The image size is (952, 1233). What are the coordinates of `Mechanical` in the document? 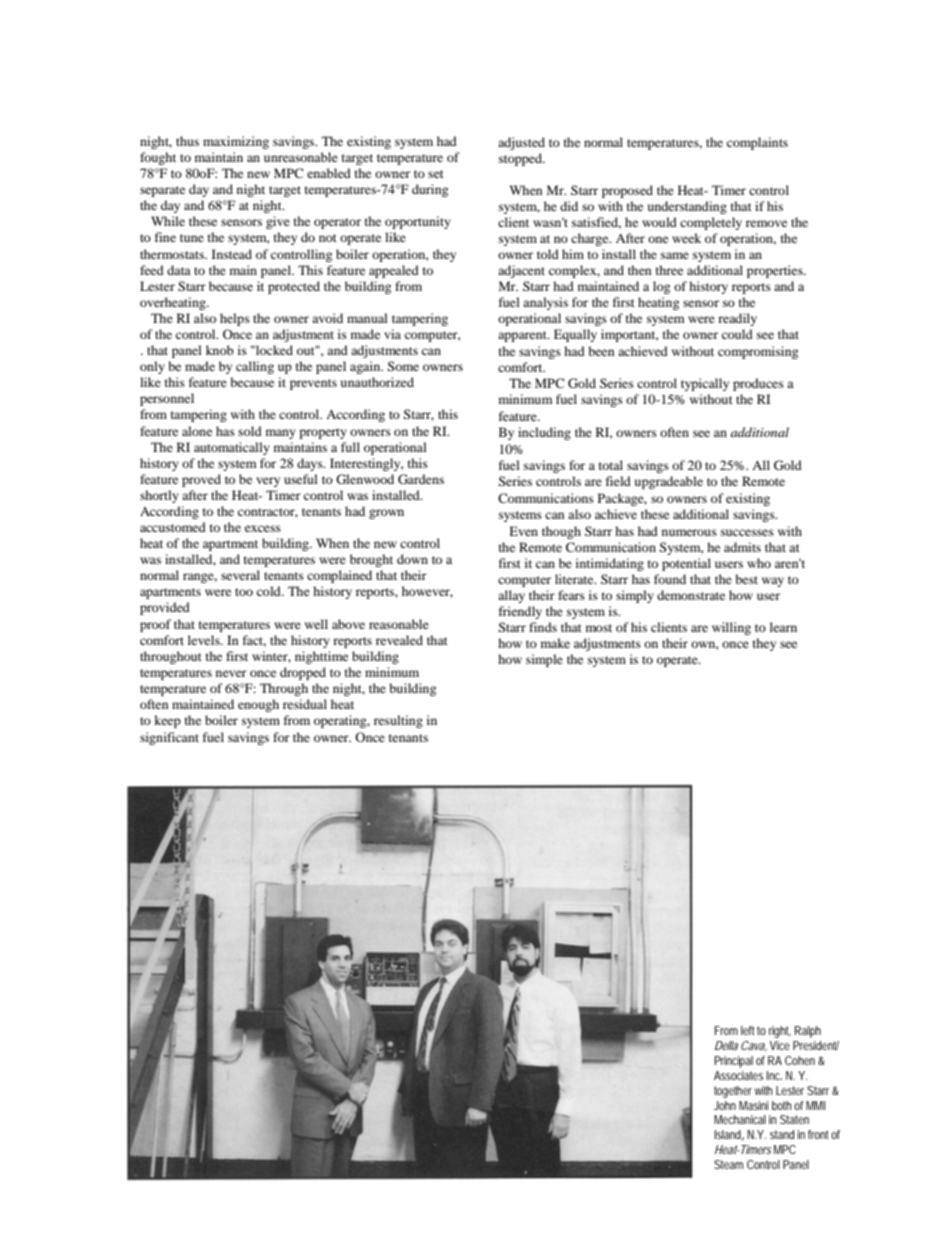 It's located at (740, 1119).
